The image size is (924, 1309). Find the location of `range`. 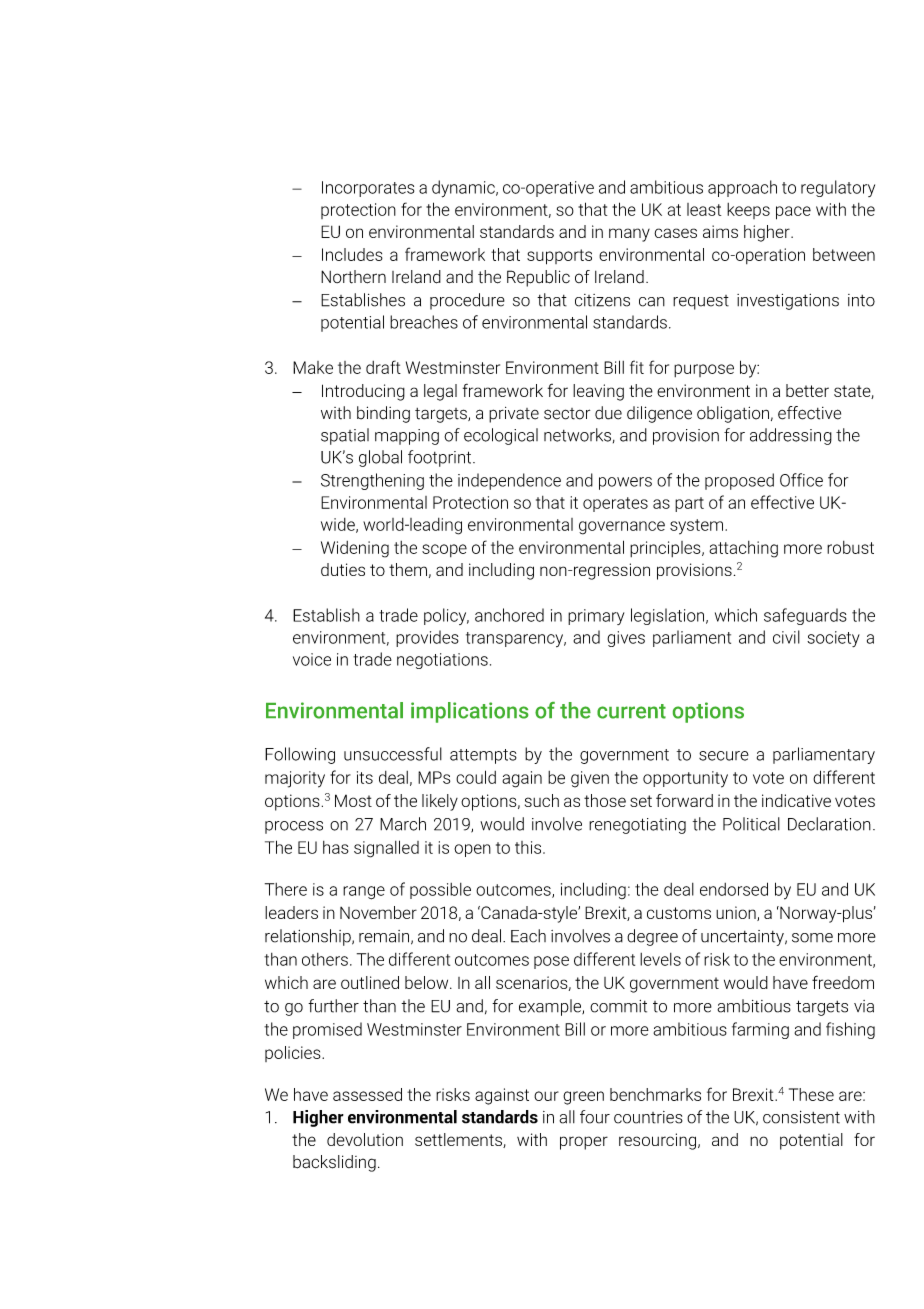

range is located at coordinates (364, 893).
